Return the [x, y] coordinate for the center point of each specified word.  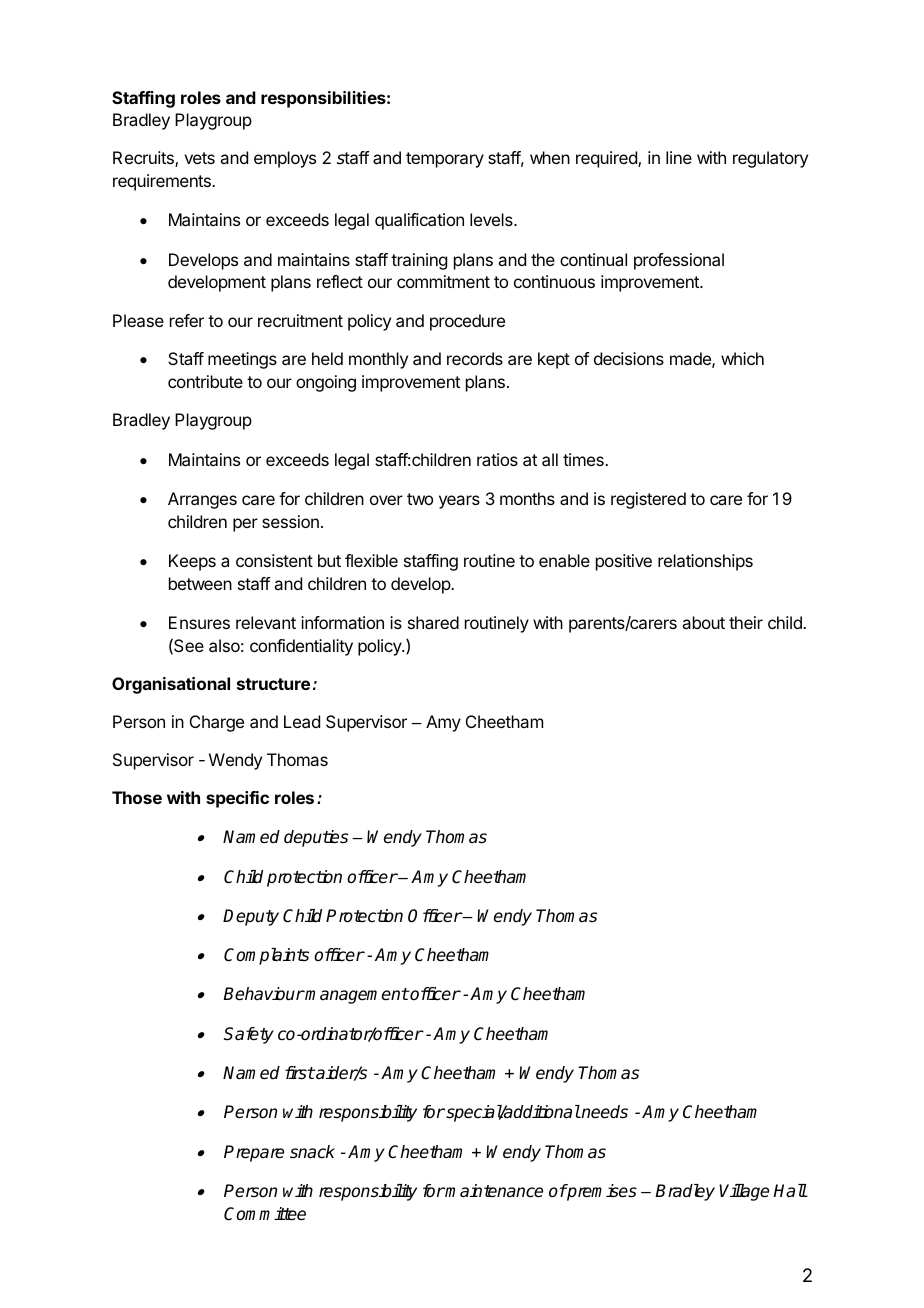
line [679, 157]
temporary [445, 160]
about [703, 622]
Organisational [171, 685]
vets [199, 158]
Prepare [254, 1153]
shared [433, 622]
